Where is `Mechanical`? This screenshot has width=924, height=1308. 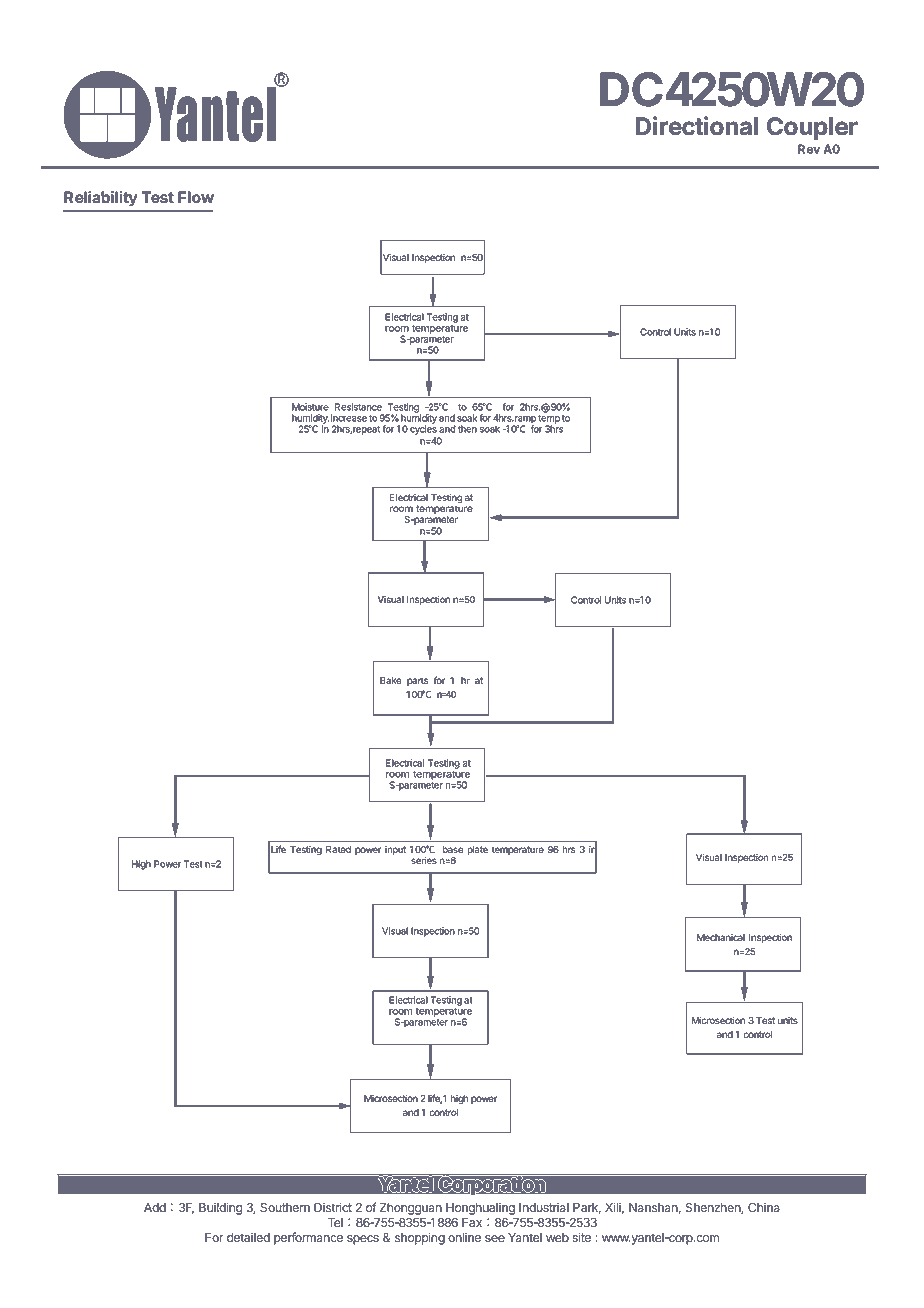 Mechanical is located at coordinates (721, 937).
